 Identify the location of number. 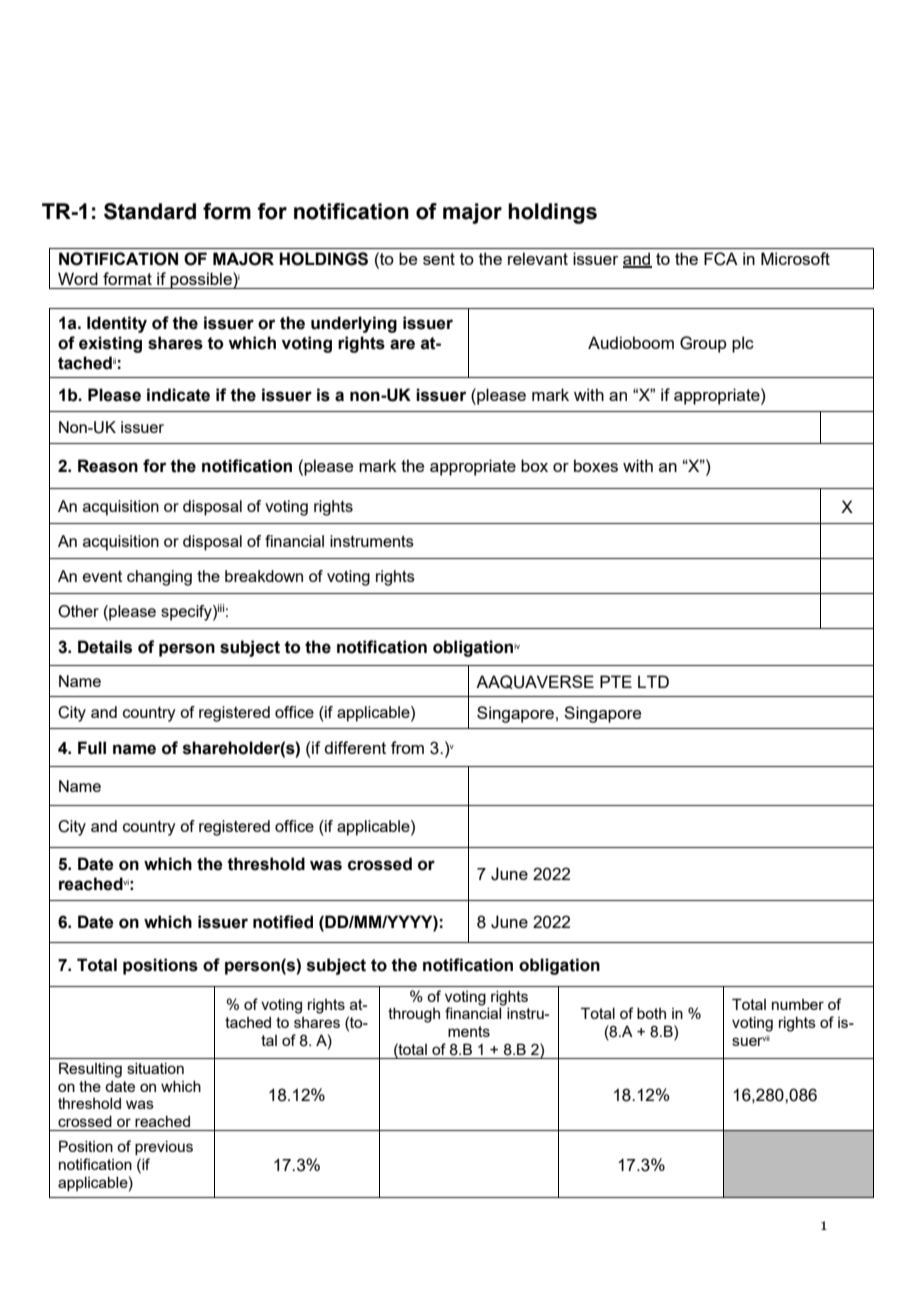
(798, 1004).
